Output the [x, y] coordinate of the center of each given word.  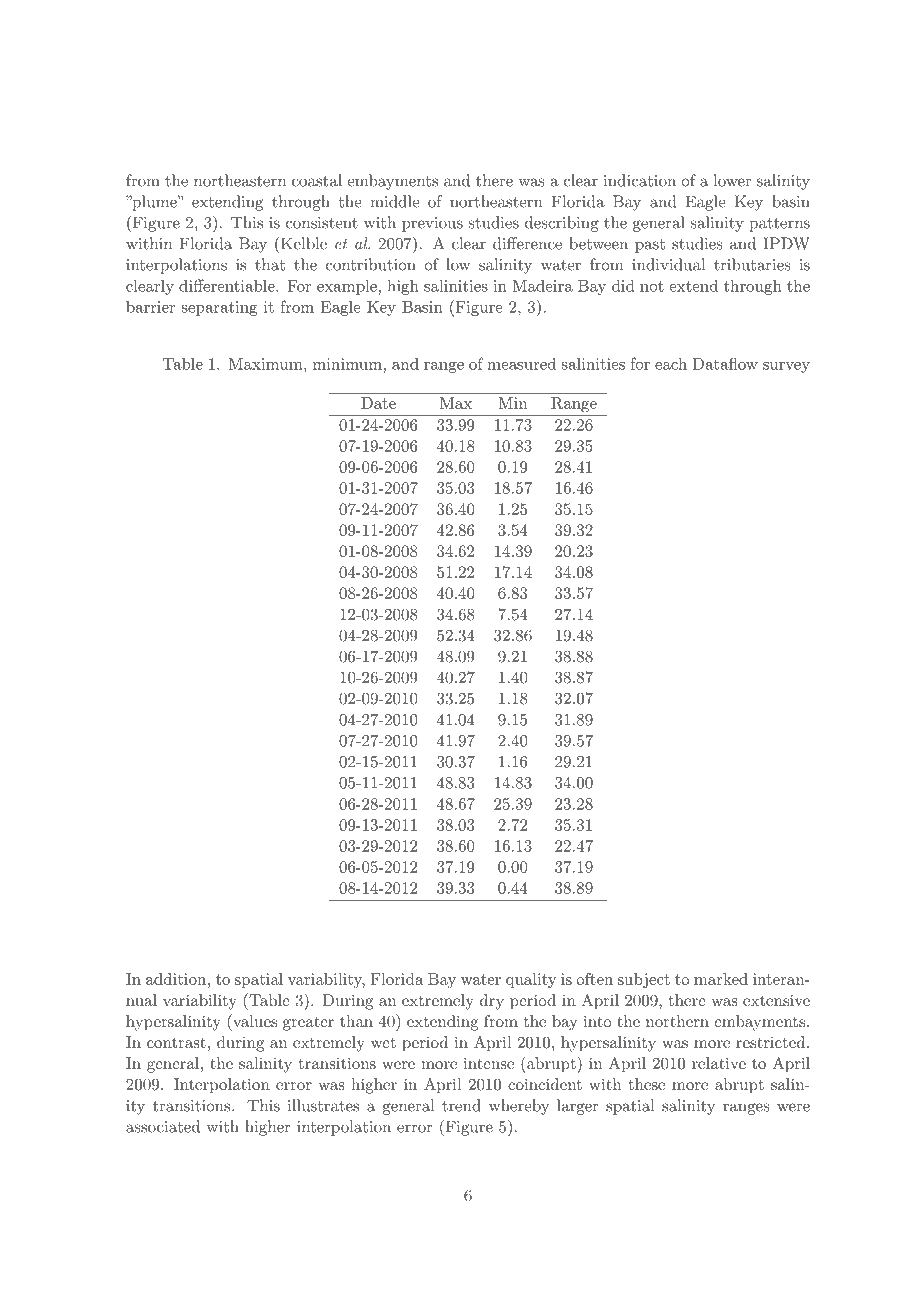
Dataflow [725, 364]
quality [531, 980]
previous [432, 224]
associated [163, 1126]
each [671, 363]
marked [721, 979]
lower [732, 180]
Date [378, 403]
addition [176, 979]
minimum [348, 364]
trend [461, 1105]
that [270, 264]
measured [521, 363]
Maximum [267, 364]
